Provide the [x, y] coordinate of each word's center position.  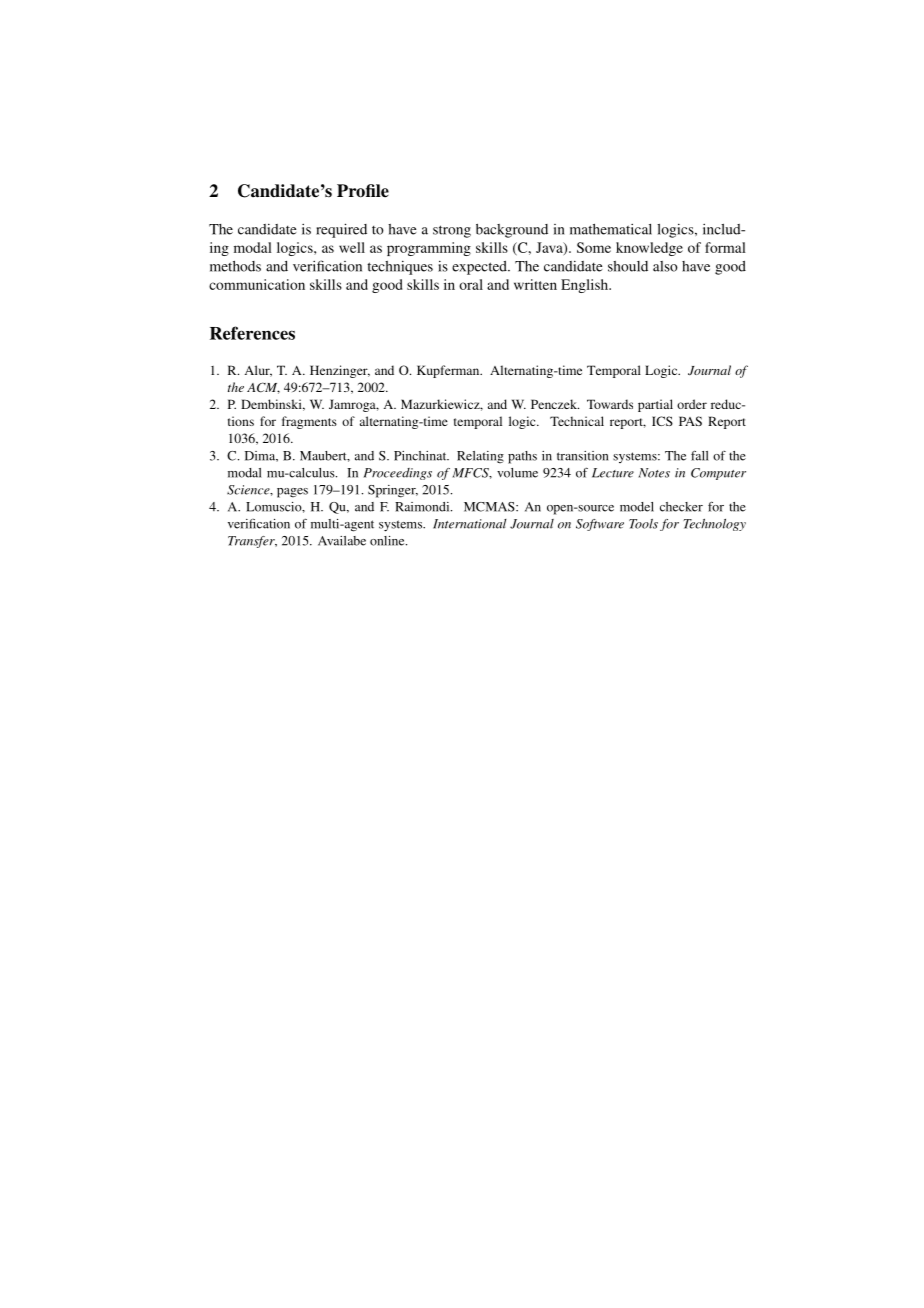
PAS [690, 421]
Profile [363, 191]
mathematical [611, 229]
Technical [577, 421]
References [252, 333]
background [512, 231]
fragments [309, 422]
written [535, 284]
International [470, 524]
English [586, 286]
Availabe [342, 541]
